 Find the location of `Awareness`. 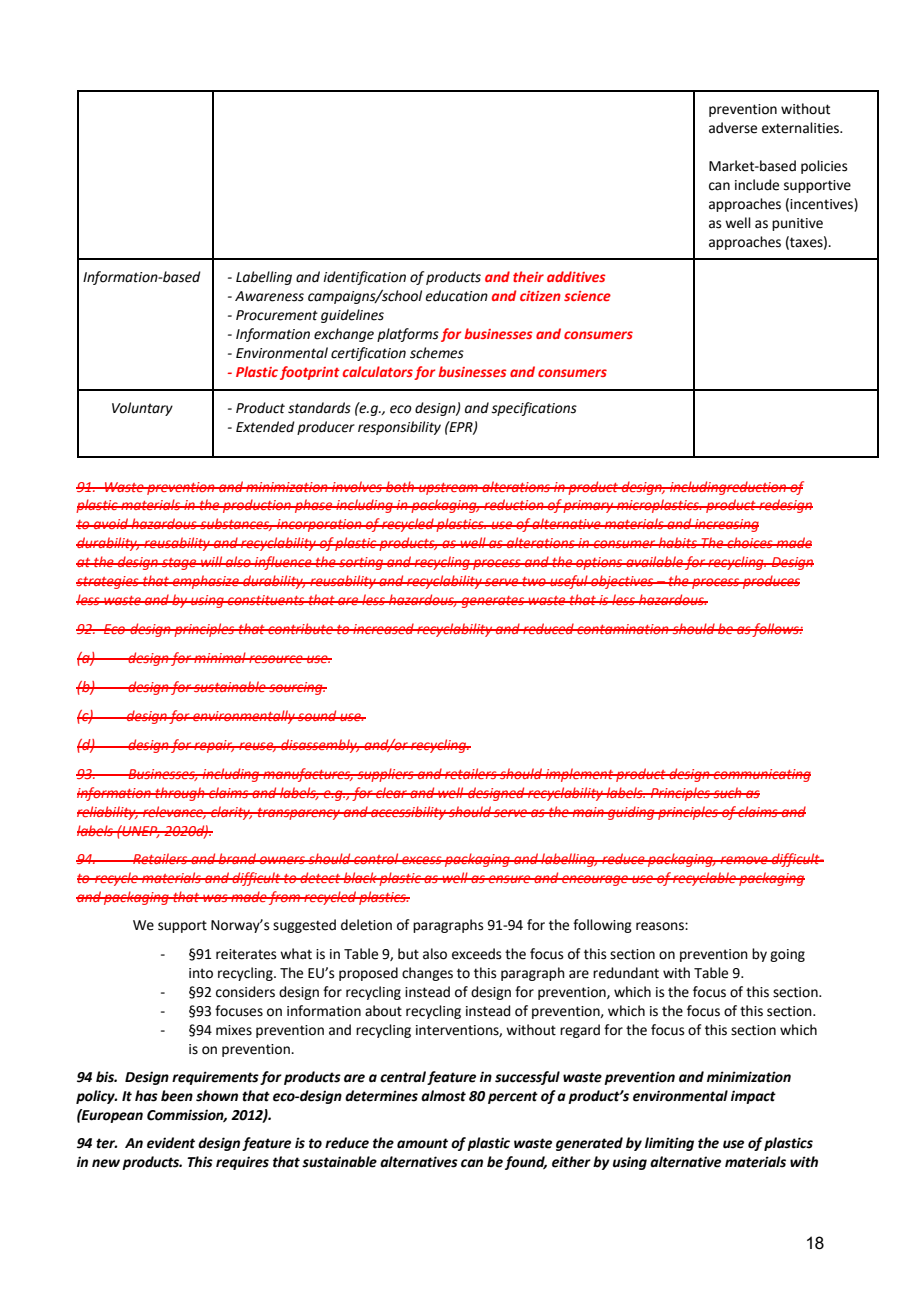

Awareness is located at coordinates (269, 296).
